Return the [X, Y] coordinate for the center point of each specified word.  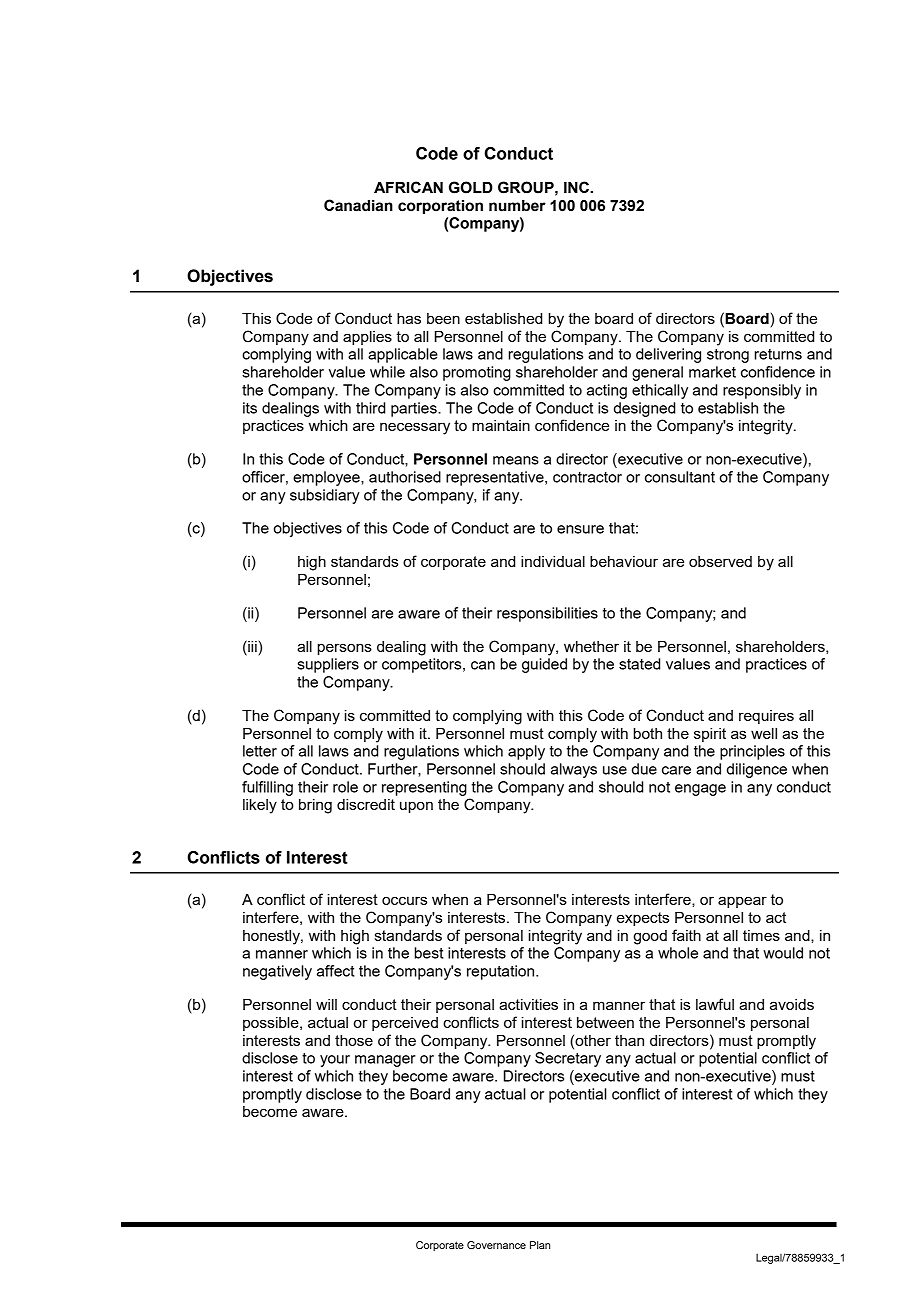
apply [526, 752]
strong [728, 356]
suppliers [328, 665]
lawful [715, 1004]
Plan [540, 1245]
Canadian [358, 205]
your [335, 1061]
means [516, 460]
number [517, 206]
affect [335, 971]
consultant [680, 477]
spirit [710, 735]
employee [327, 478]
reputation [502, 972]
